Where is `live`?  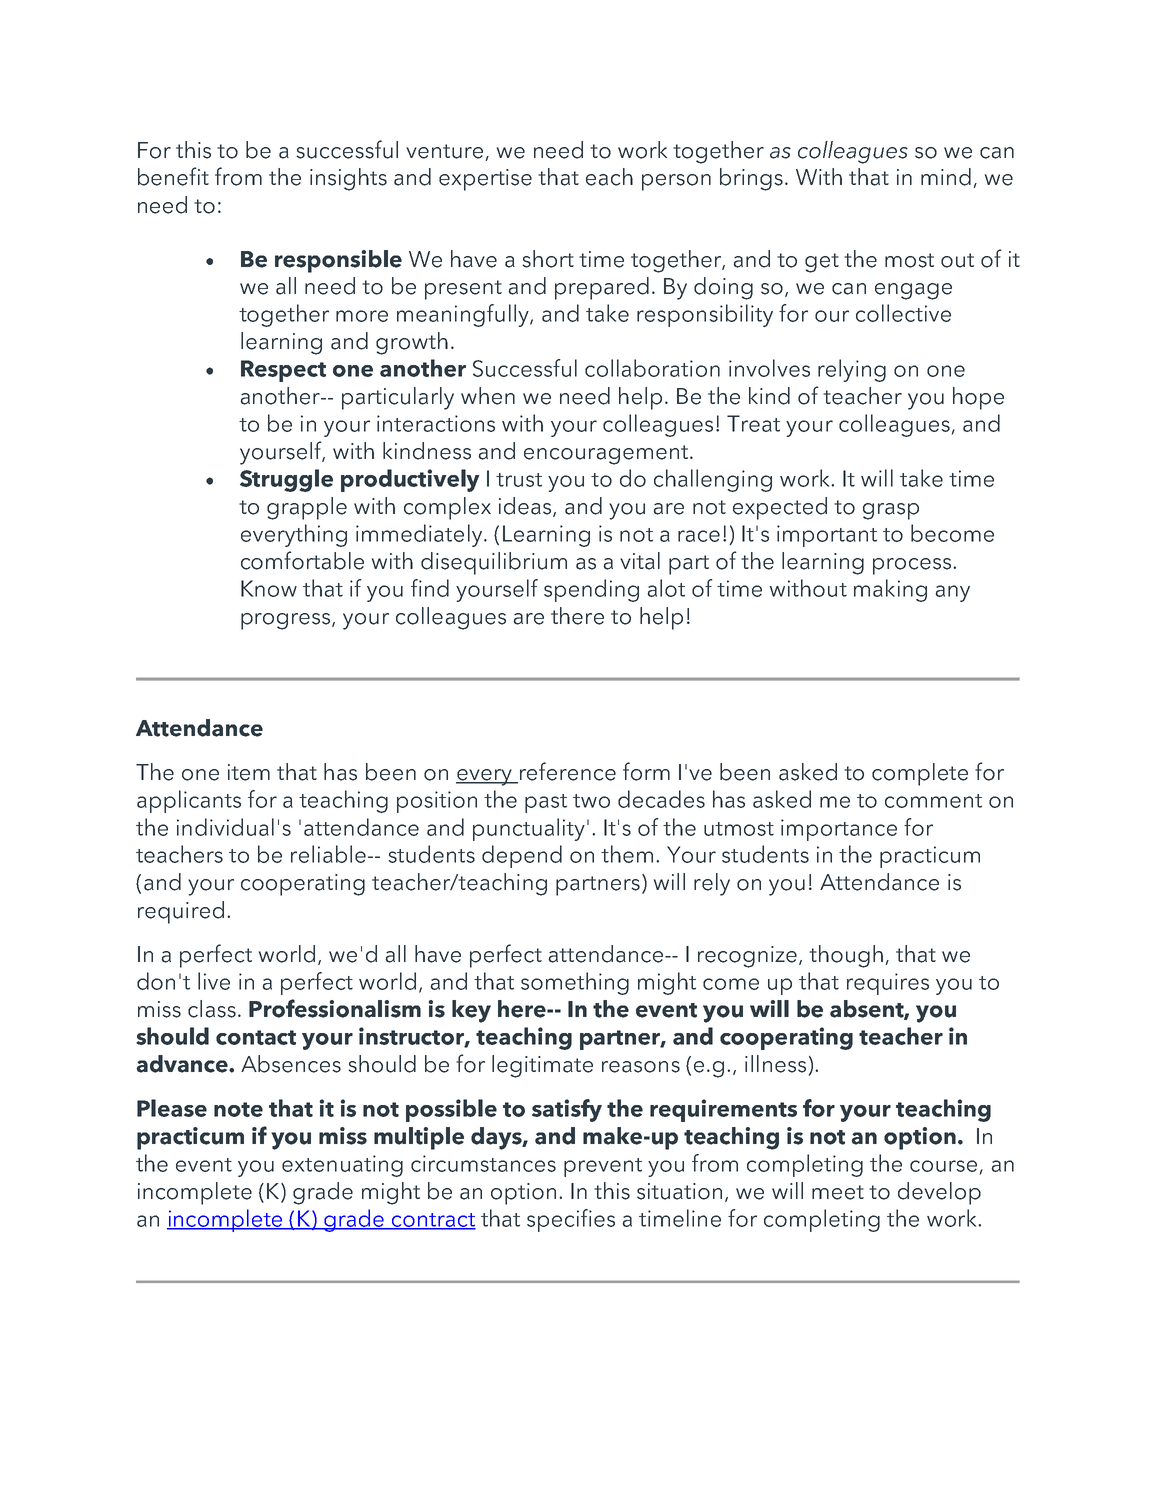 live is located at coordinates (214, 981).
